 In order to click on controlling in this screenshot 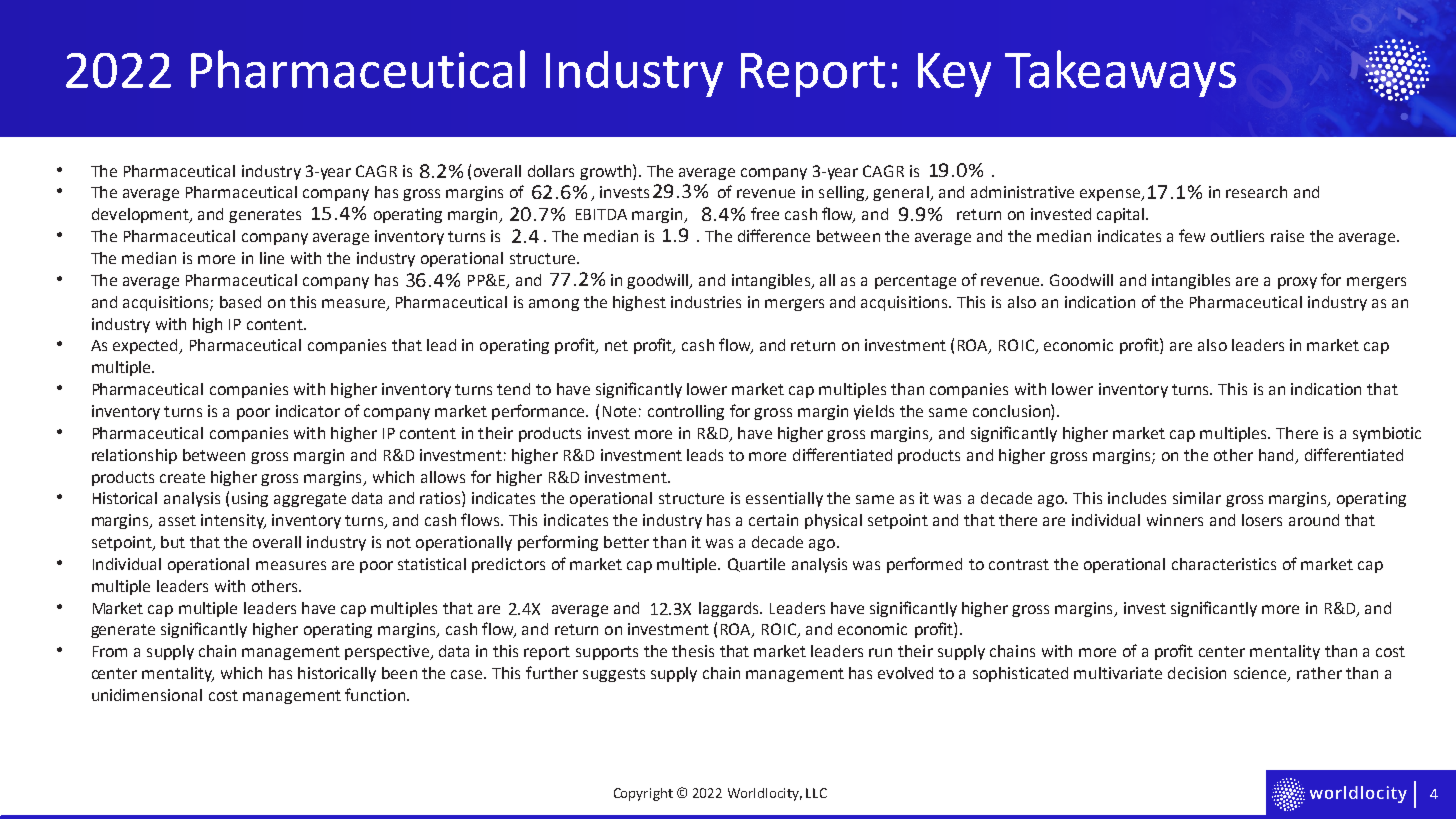, I will do `click(686, 412)`.
